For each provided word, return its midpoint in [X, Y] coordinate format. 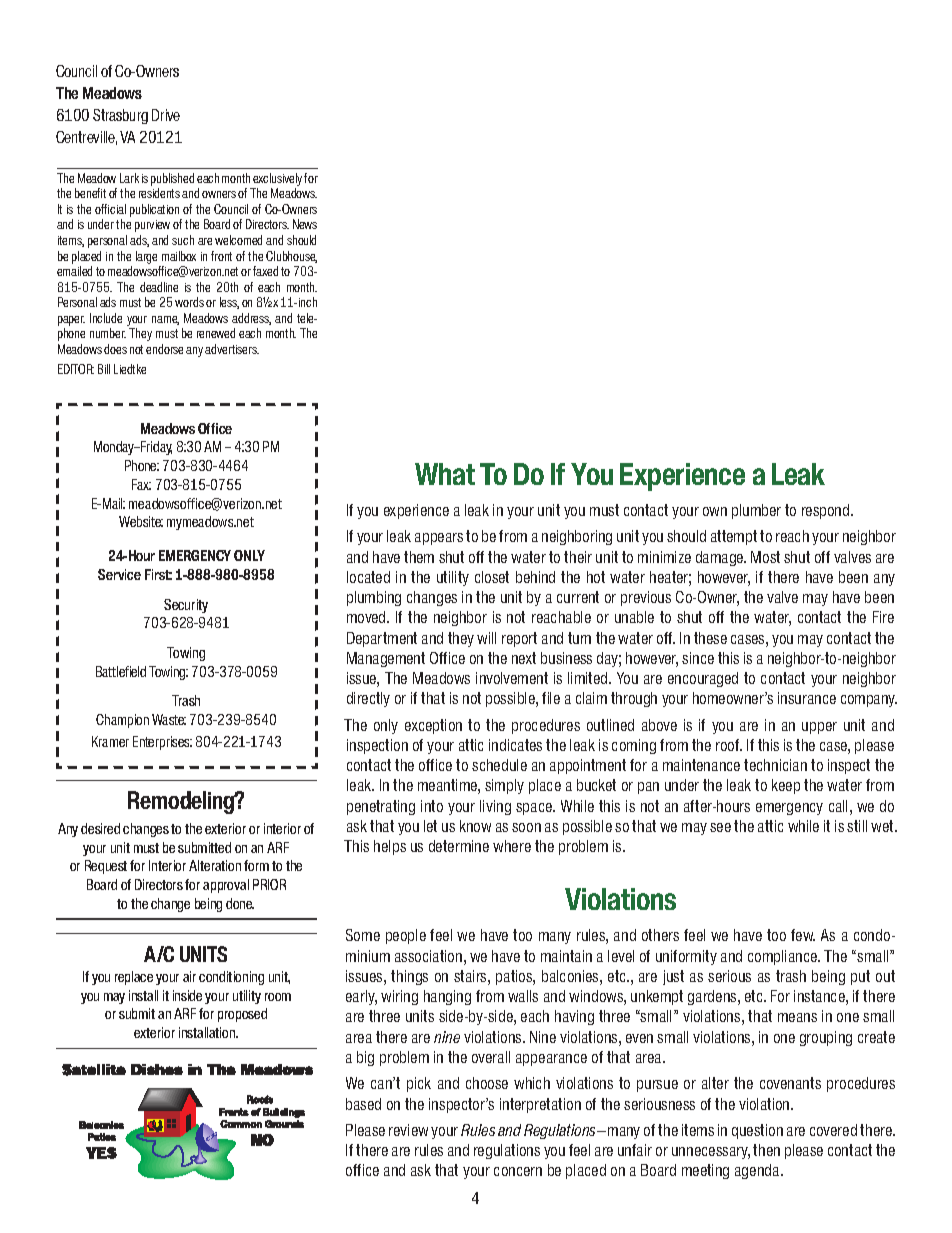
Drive [166, 115]
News [305, 224]
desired [100, 828]
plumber [756, 511]
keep [786, 786]
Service [119, 574]
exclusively [279, 179]
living [495, 807]
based [363, 1104]
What [445, 474]
